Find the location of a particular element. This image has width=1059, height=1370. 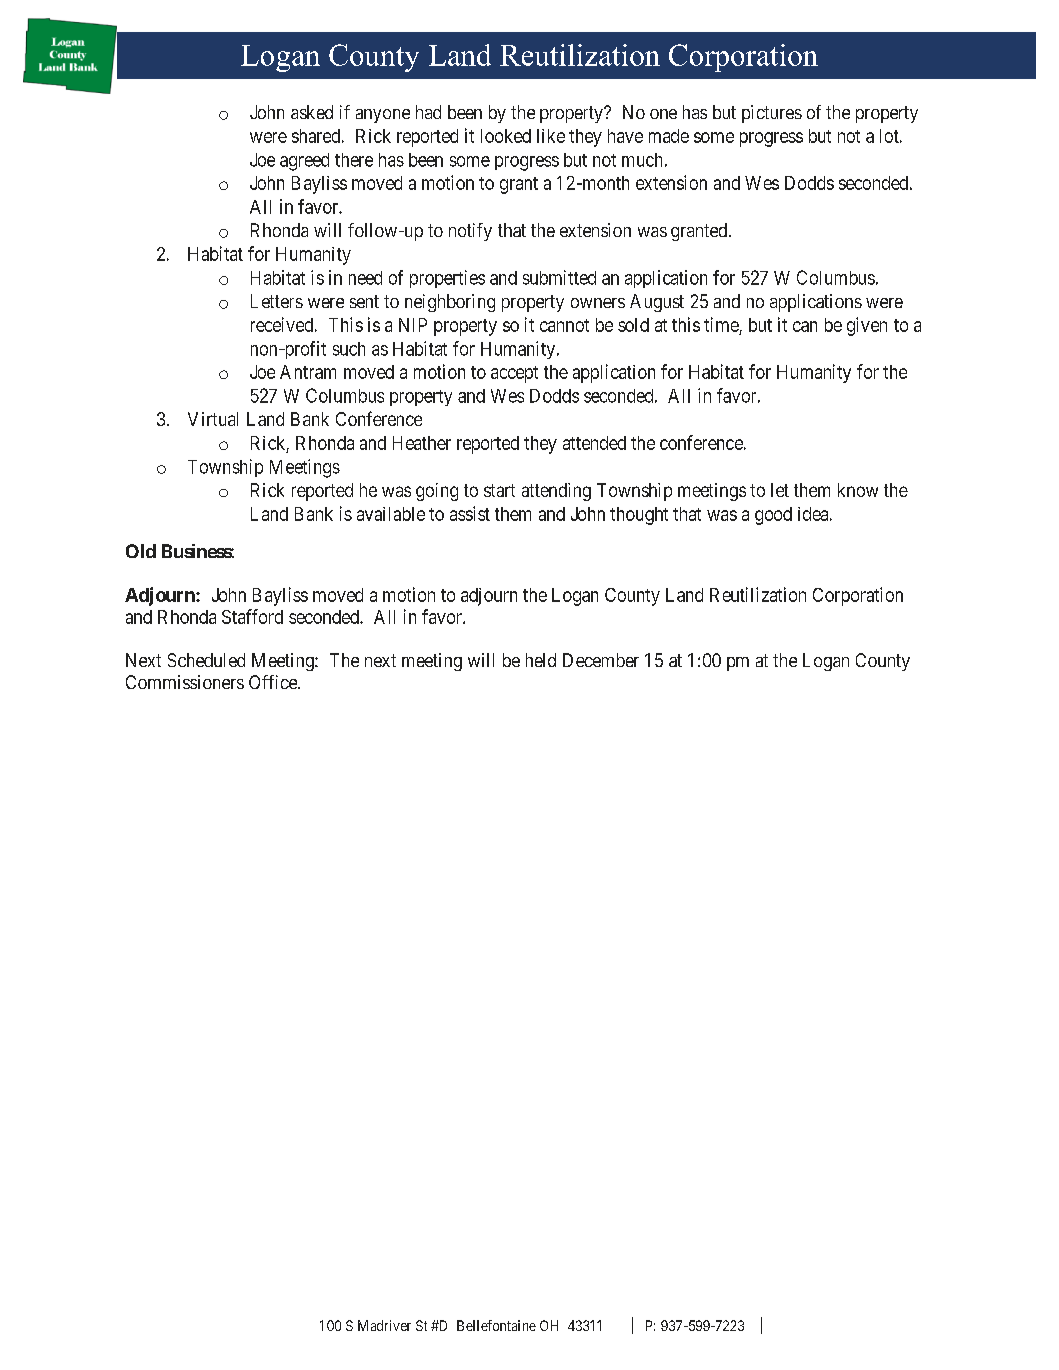

pictures is located at coordinates (772, 114).
